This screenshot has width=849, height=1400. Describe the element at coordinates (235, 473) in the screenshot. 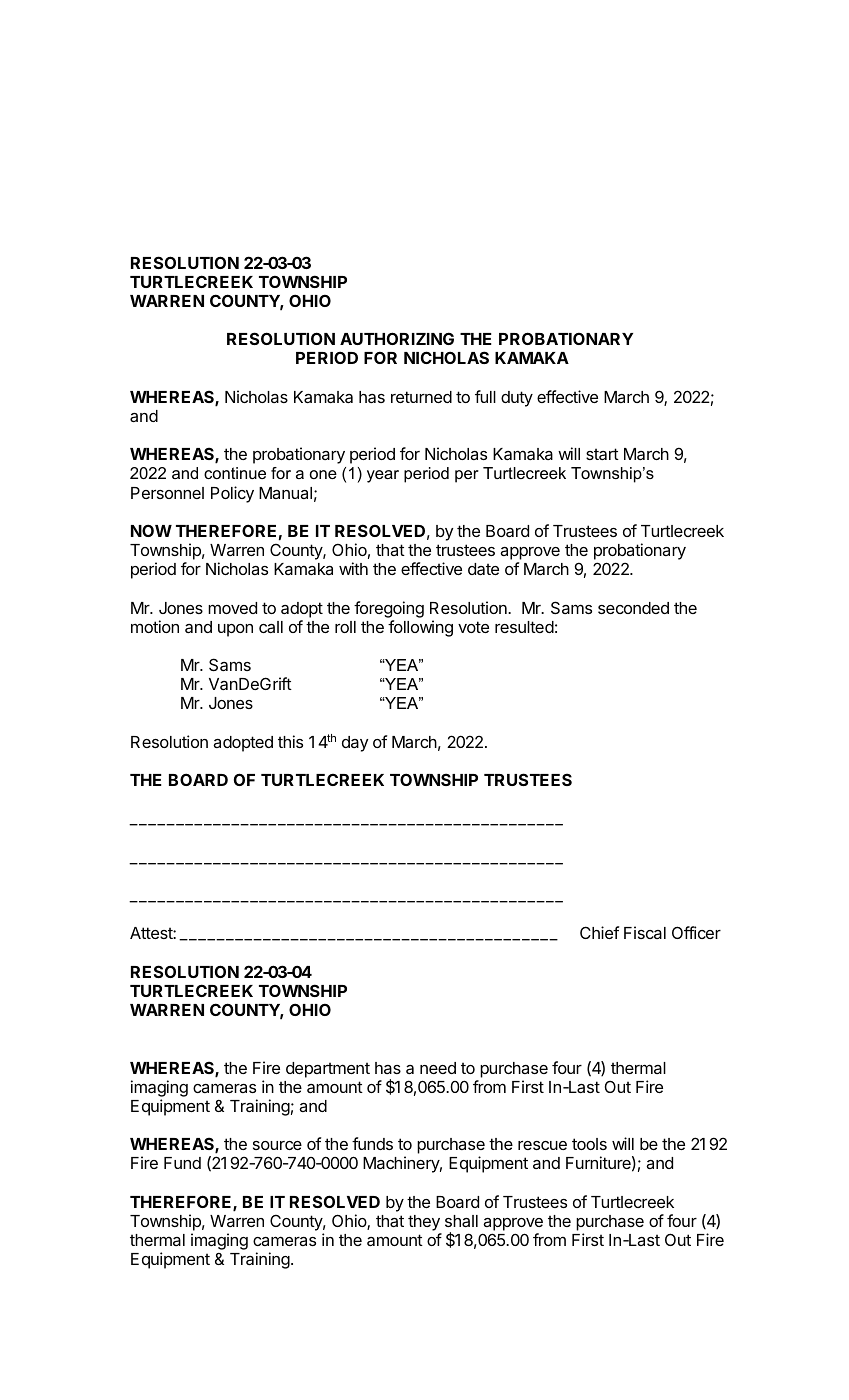

I see `continue` at that location.
